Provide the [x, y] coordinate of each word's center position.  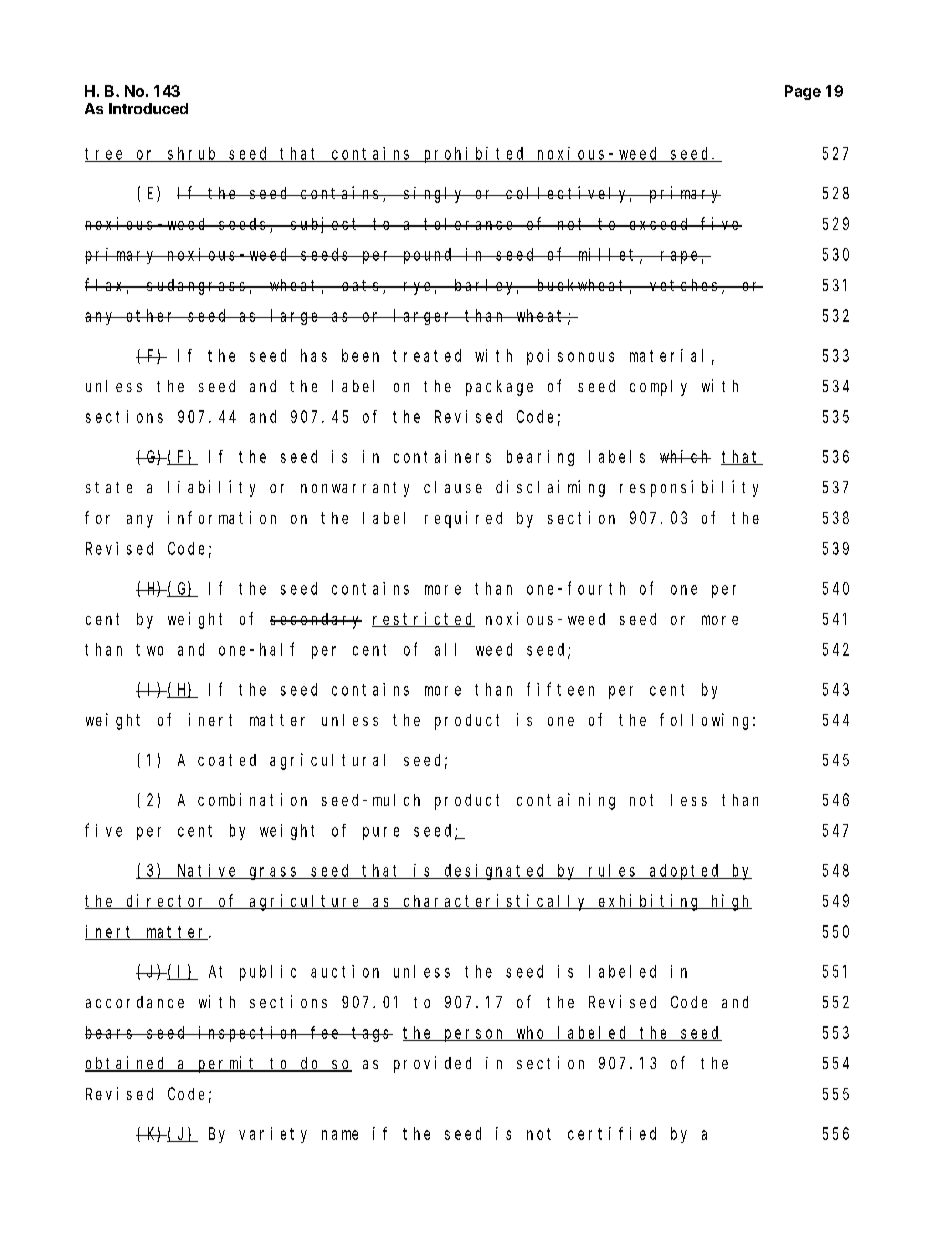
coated [227, 760]
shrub [193, 154]
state [109, 487]
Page [803, 92]
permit [228, 1064]
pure [381, 833]
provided [432, 1064]
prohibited [474, 155]
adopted [685, 872]
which [685, 456]
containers [442, 456]
